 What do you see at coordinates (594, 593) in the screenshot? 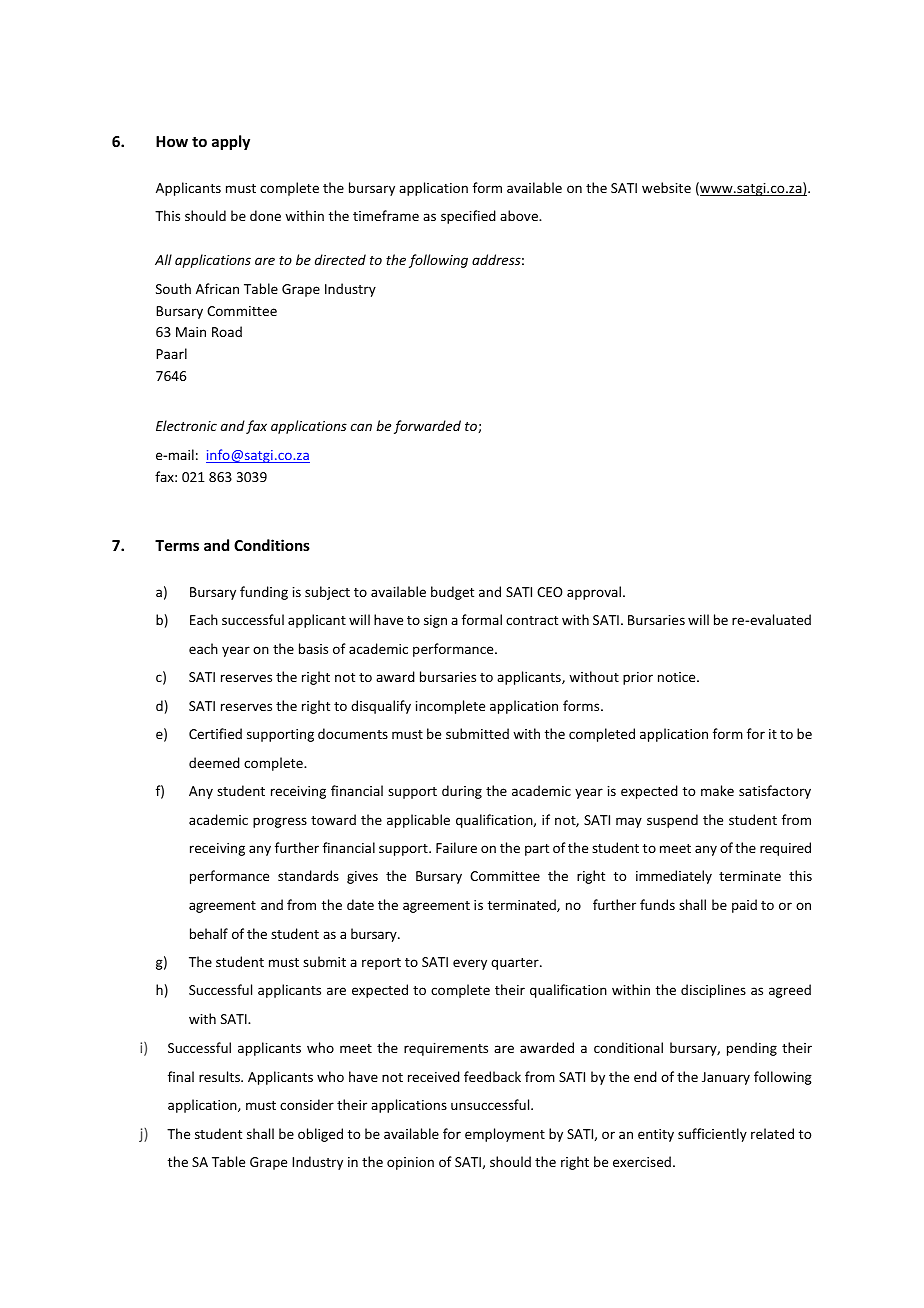
I see `approval` at bounding box center [594, 593].
